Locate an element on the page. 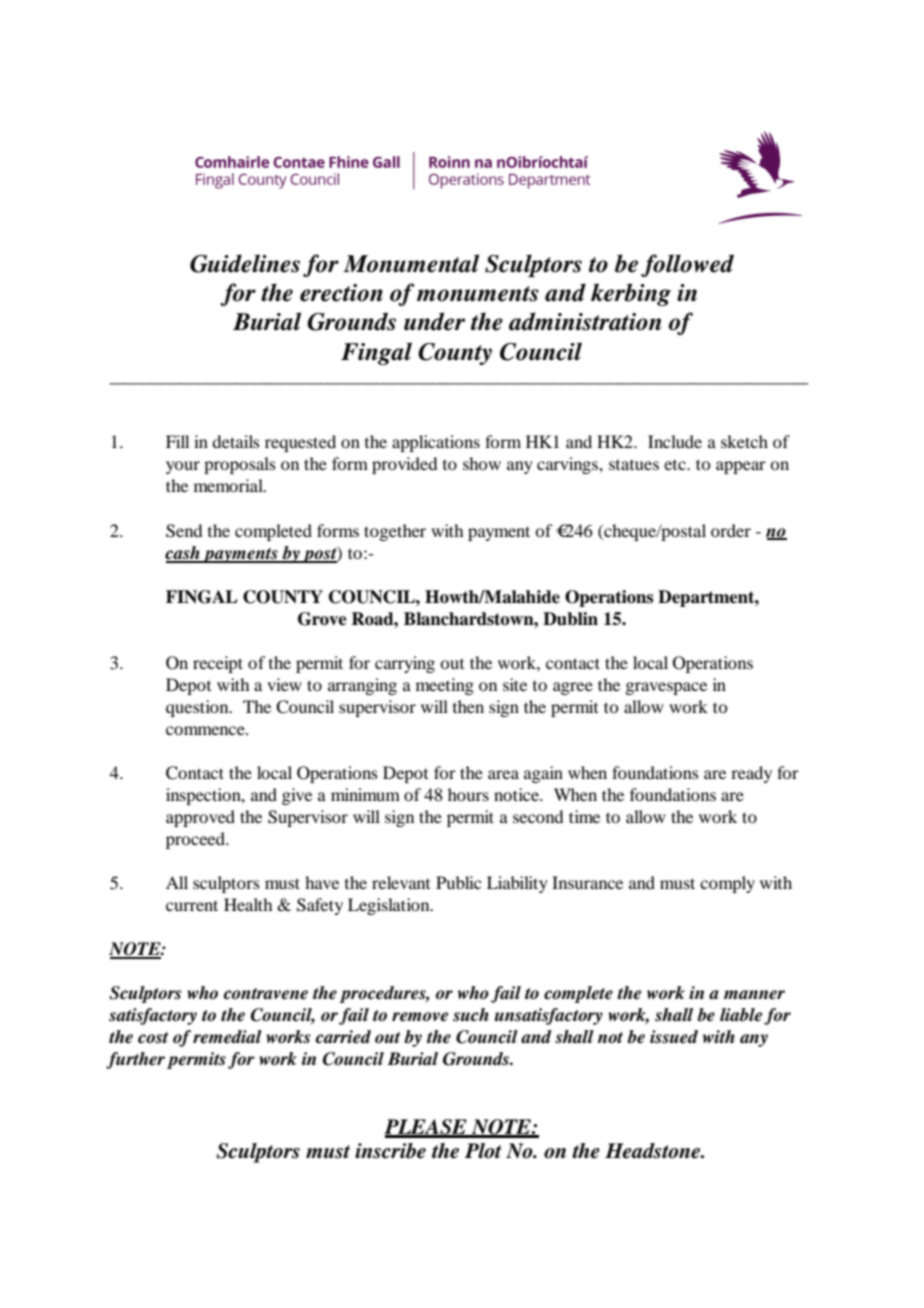 This image has width=924, height=1308. order is located at coordinates (731, 530).
